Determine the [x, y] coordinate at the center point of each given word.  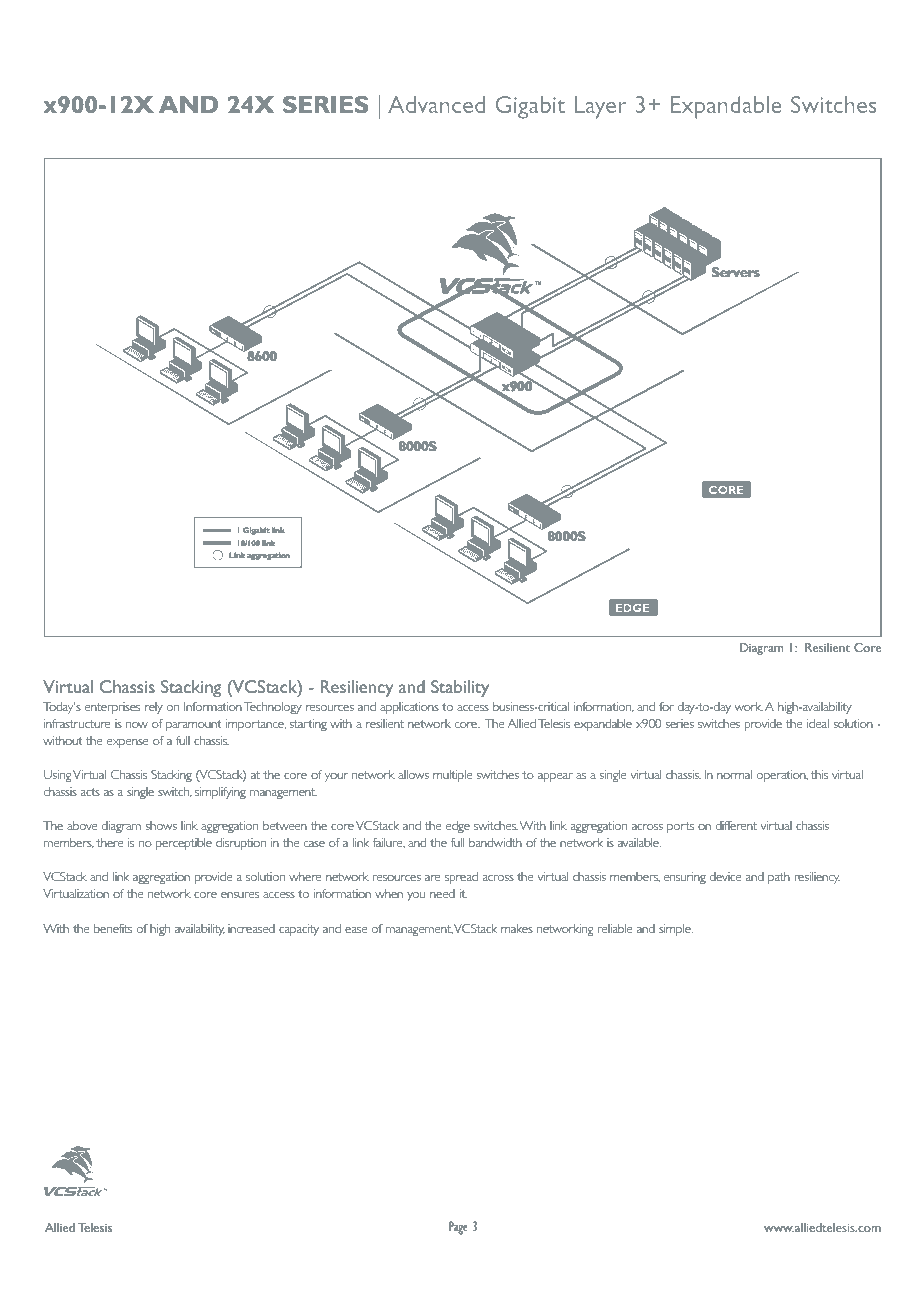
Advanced [436, 104]
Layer [600, 107]
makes [517, 928]
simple [676, 930]
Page [458, 1228]
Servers [736, 272]
